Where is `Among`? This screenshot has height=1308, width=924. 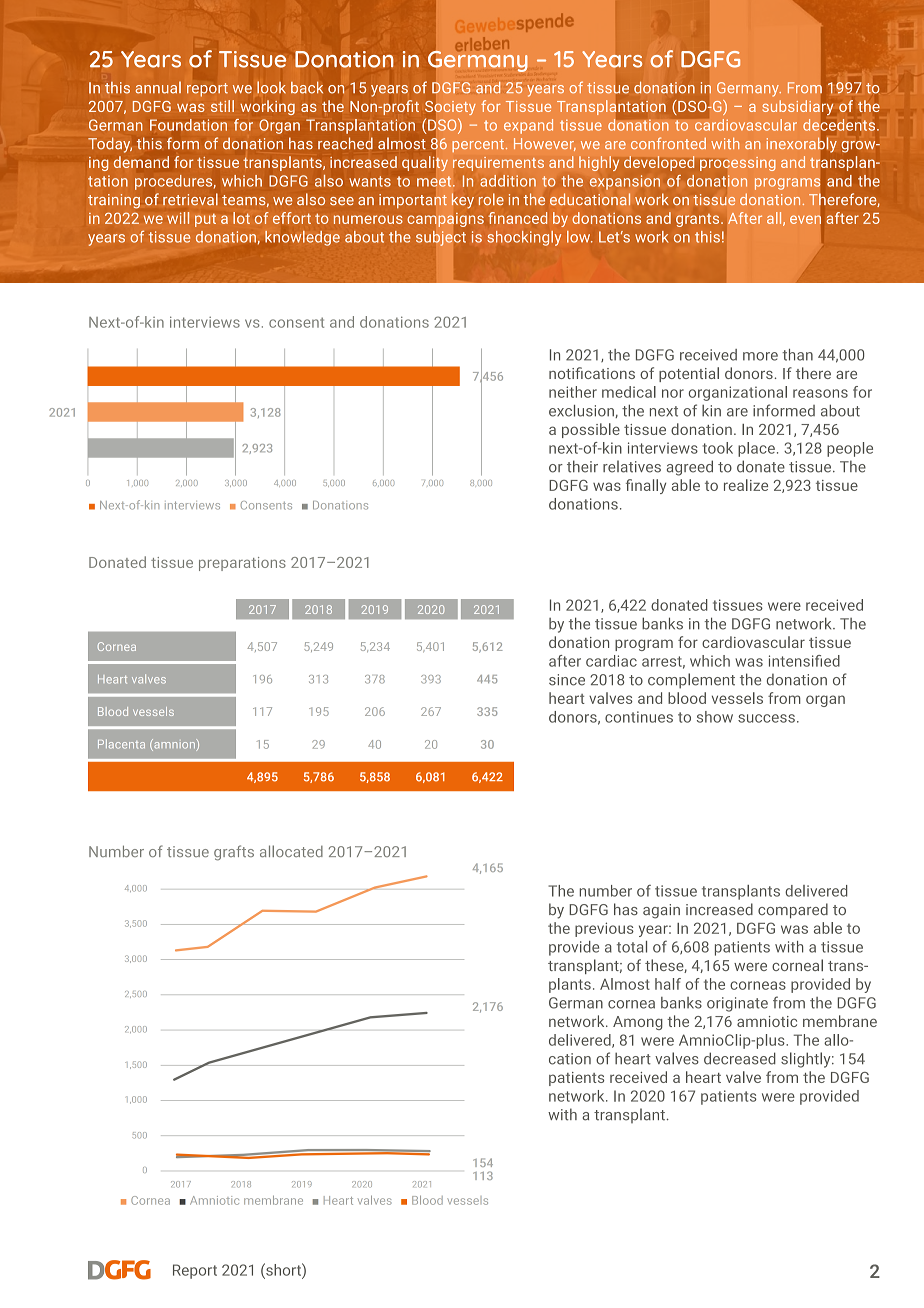
Among is located at coordinates (638, 1023).
